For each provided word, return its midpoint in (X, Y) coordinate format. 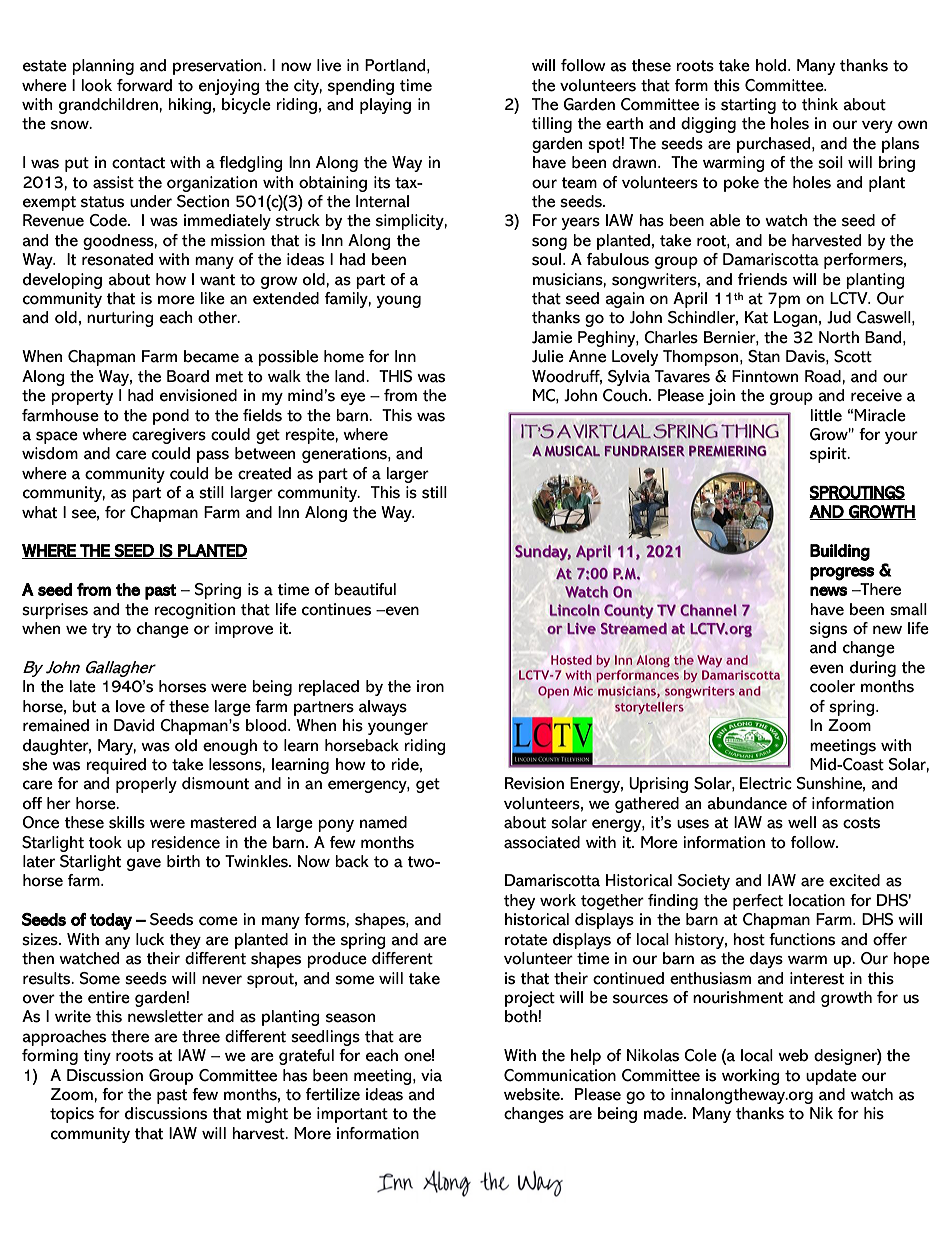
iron (430, 686)
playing (385, 106)
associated (542, 842)
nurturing (120, 319)
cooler (832, 686)
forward (144, 85)
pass (213, 456)
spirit (829, 455)
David (134, 725)
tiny (97, 1057)
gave (144, 864)
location (817, 900)
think (820, 104)
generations (345, 455)
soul (548, 259)
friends (762, 279)
